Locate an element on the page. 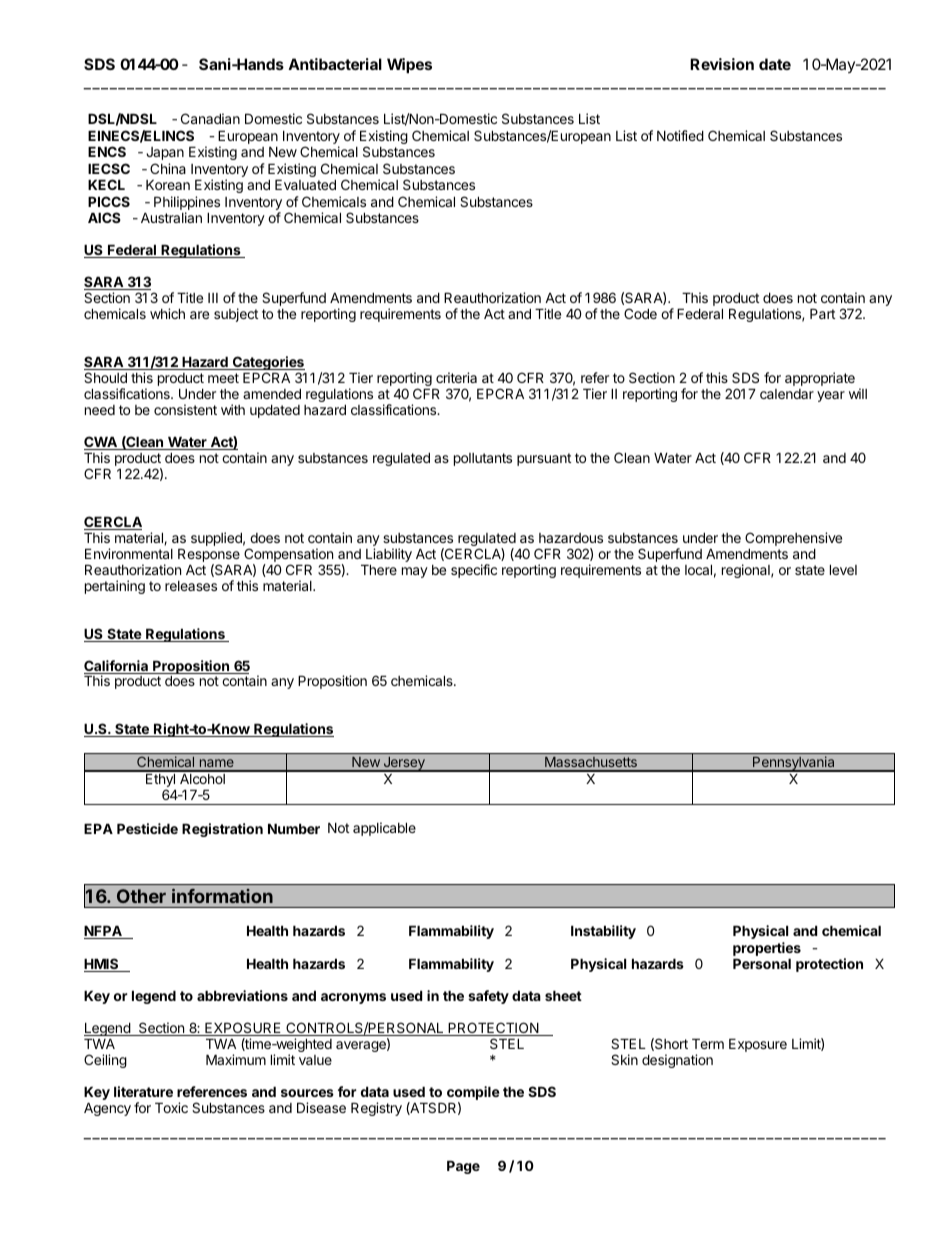  level is located at coordinates (843, 570).
